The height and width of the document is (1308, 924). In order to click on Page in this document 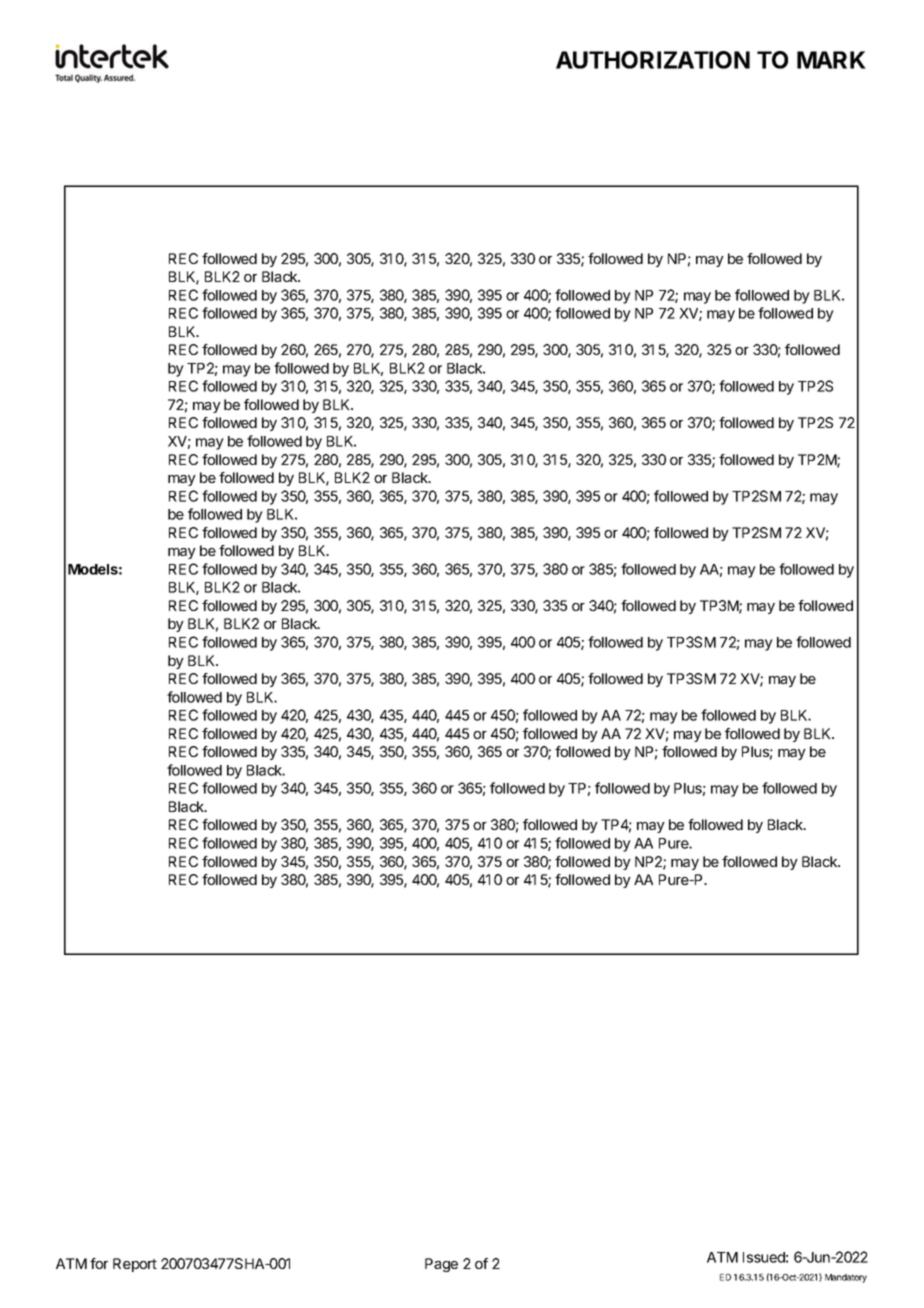, I will do `click(441, 1265)`.
